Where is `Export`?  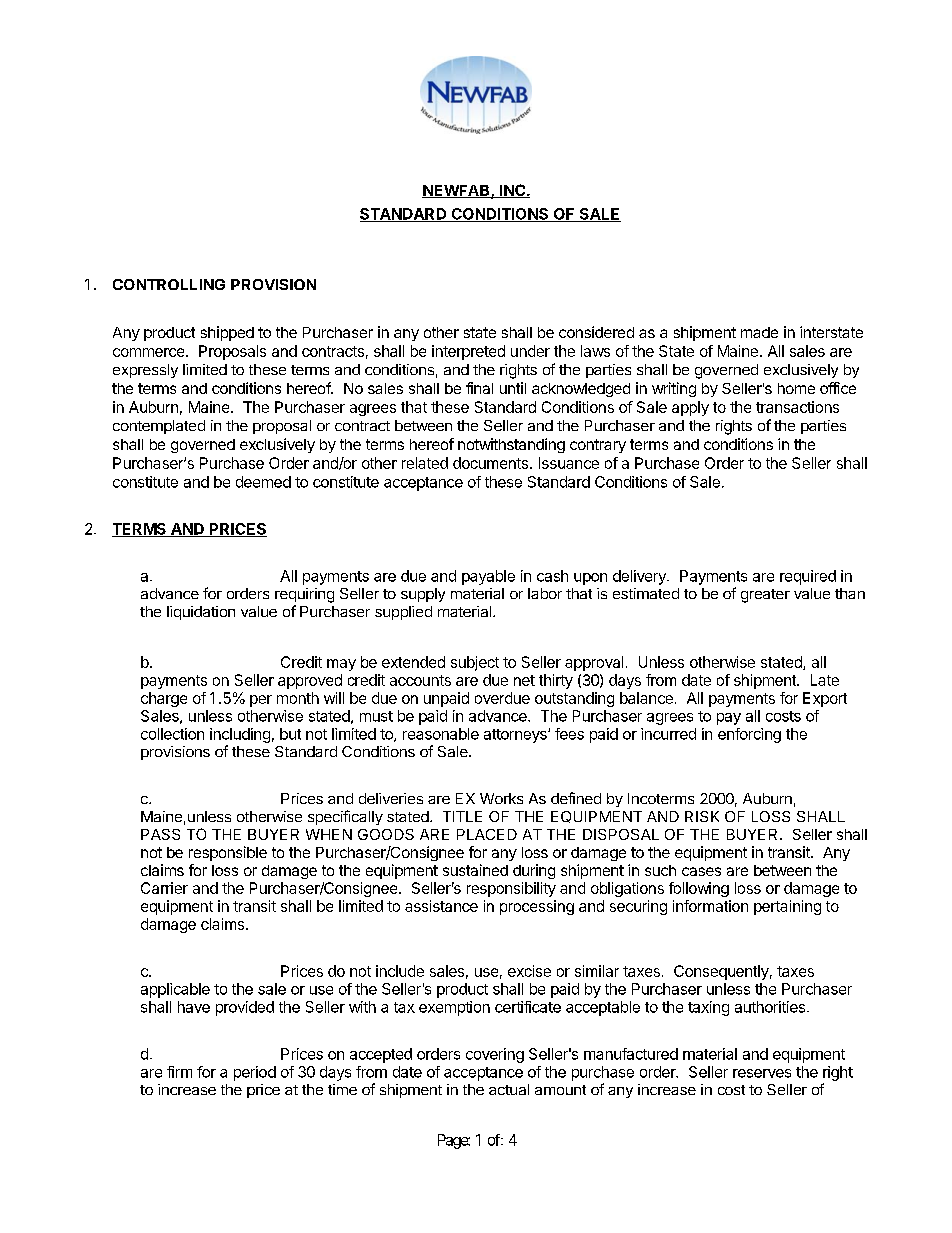 Export is located at coordinates (825, 699).
